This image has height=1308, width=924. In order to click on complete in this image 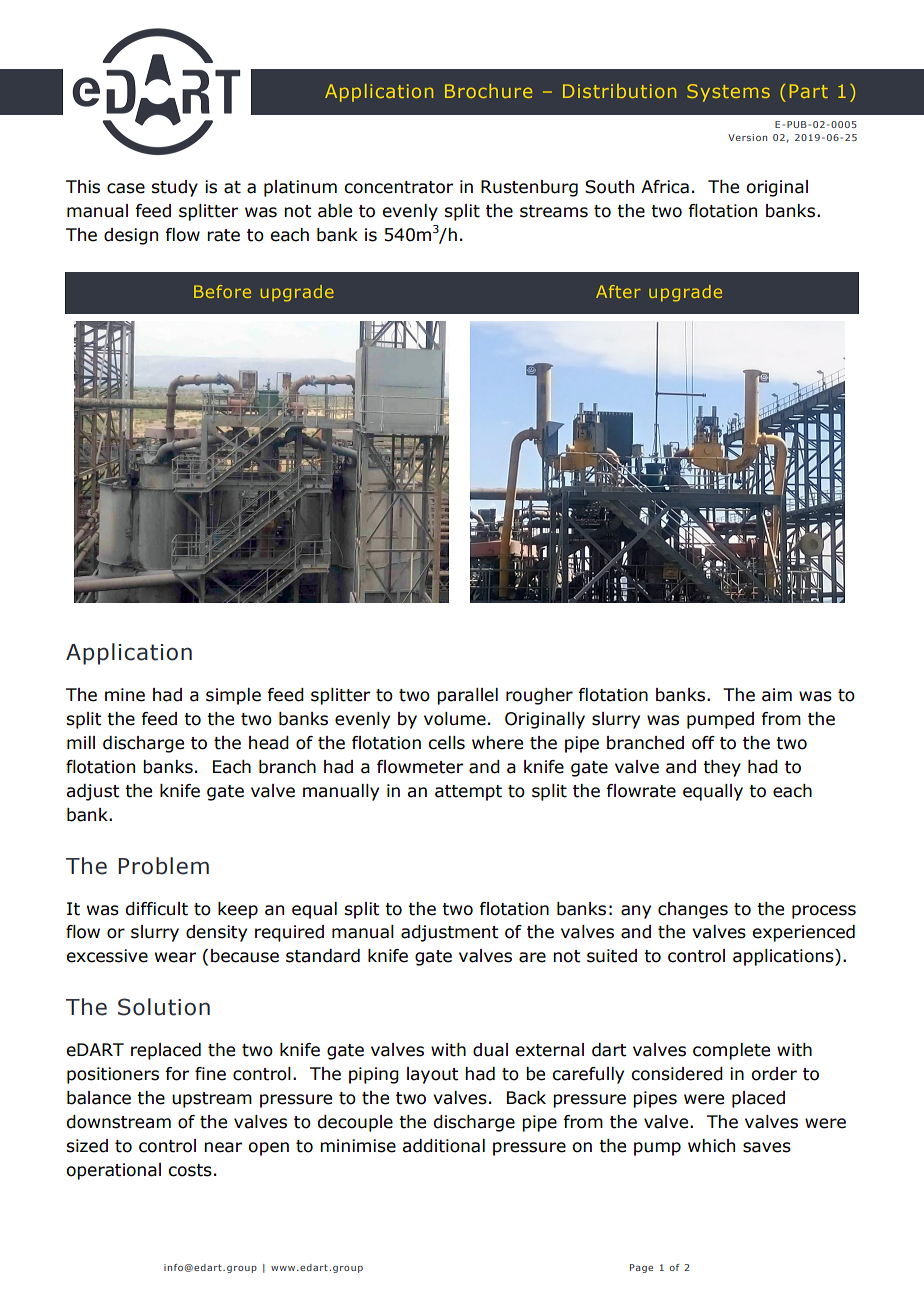, I will do `click(731, 1051)`.
